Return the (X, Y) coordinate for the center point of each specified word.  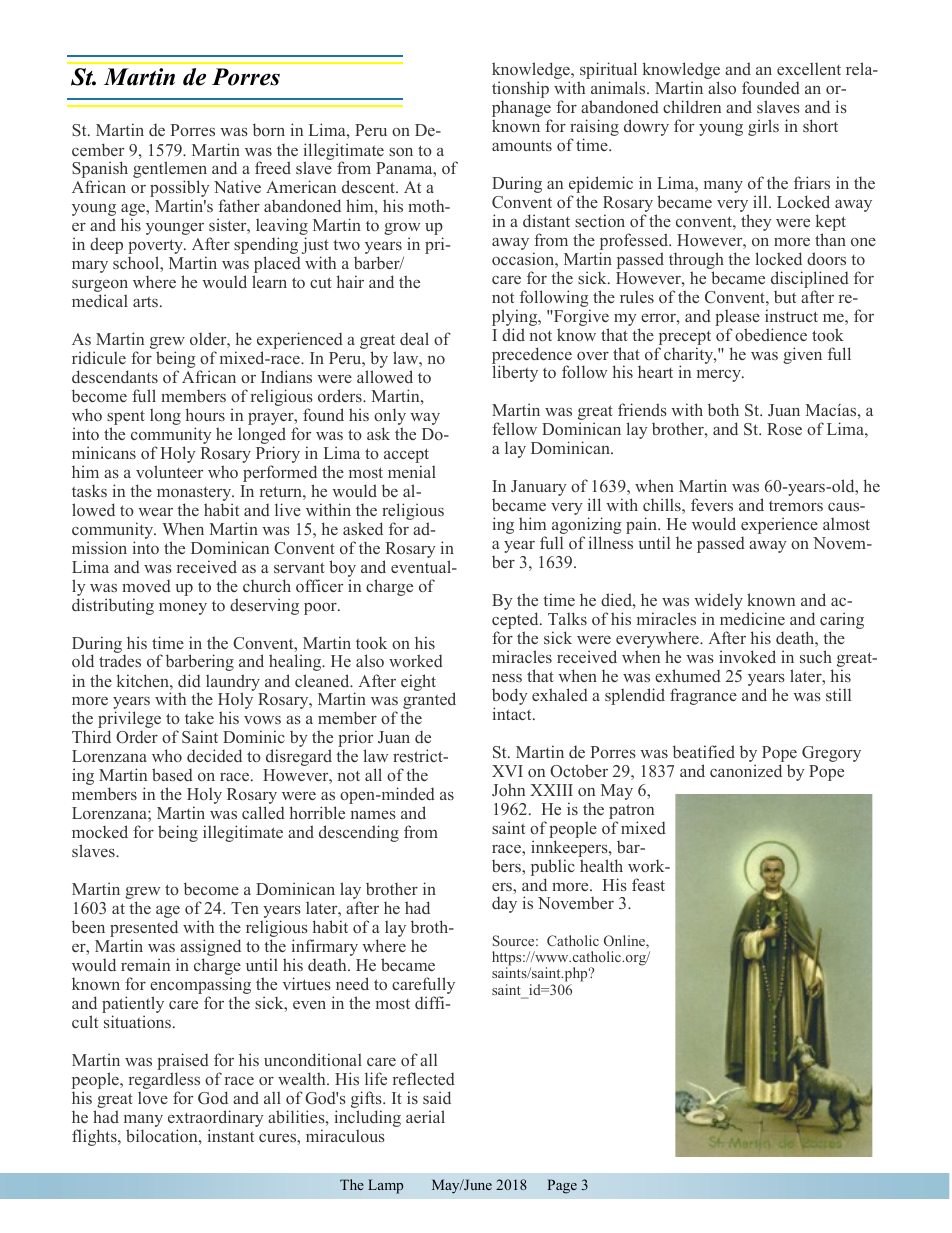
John (508, 789)
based (172, 774)
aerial (425, 1116)
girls (763, 127)
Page (562, 1186)
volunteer (169, 471)
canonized (746, 770)
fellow (514, 428)
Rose (784, 429)
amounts (522, 146)
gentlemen (170, 171)
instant (230, 1135)
